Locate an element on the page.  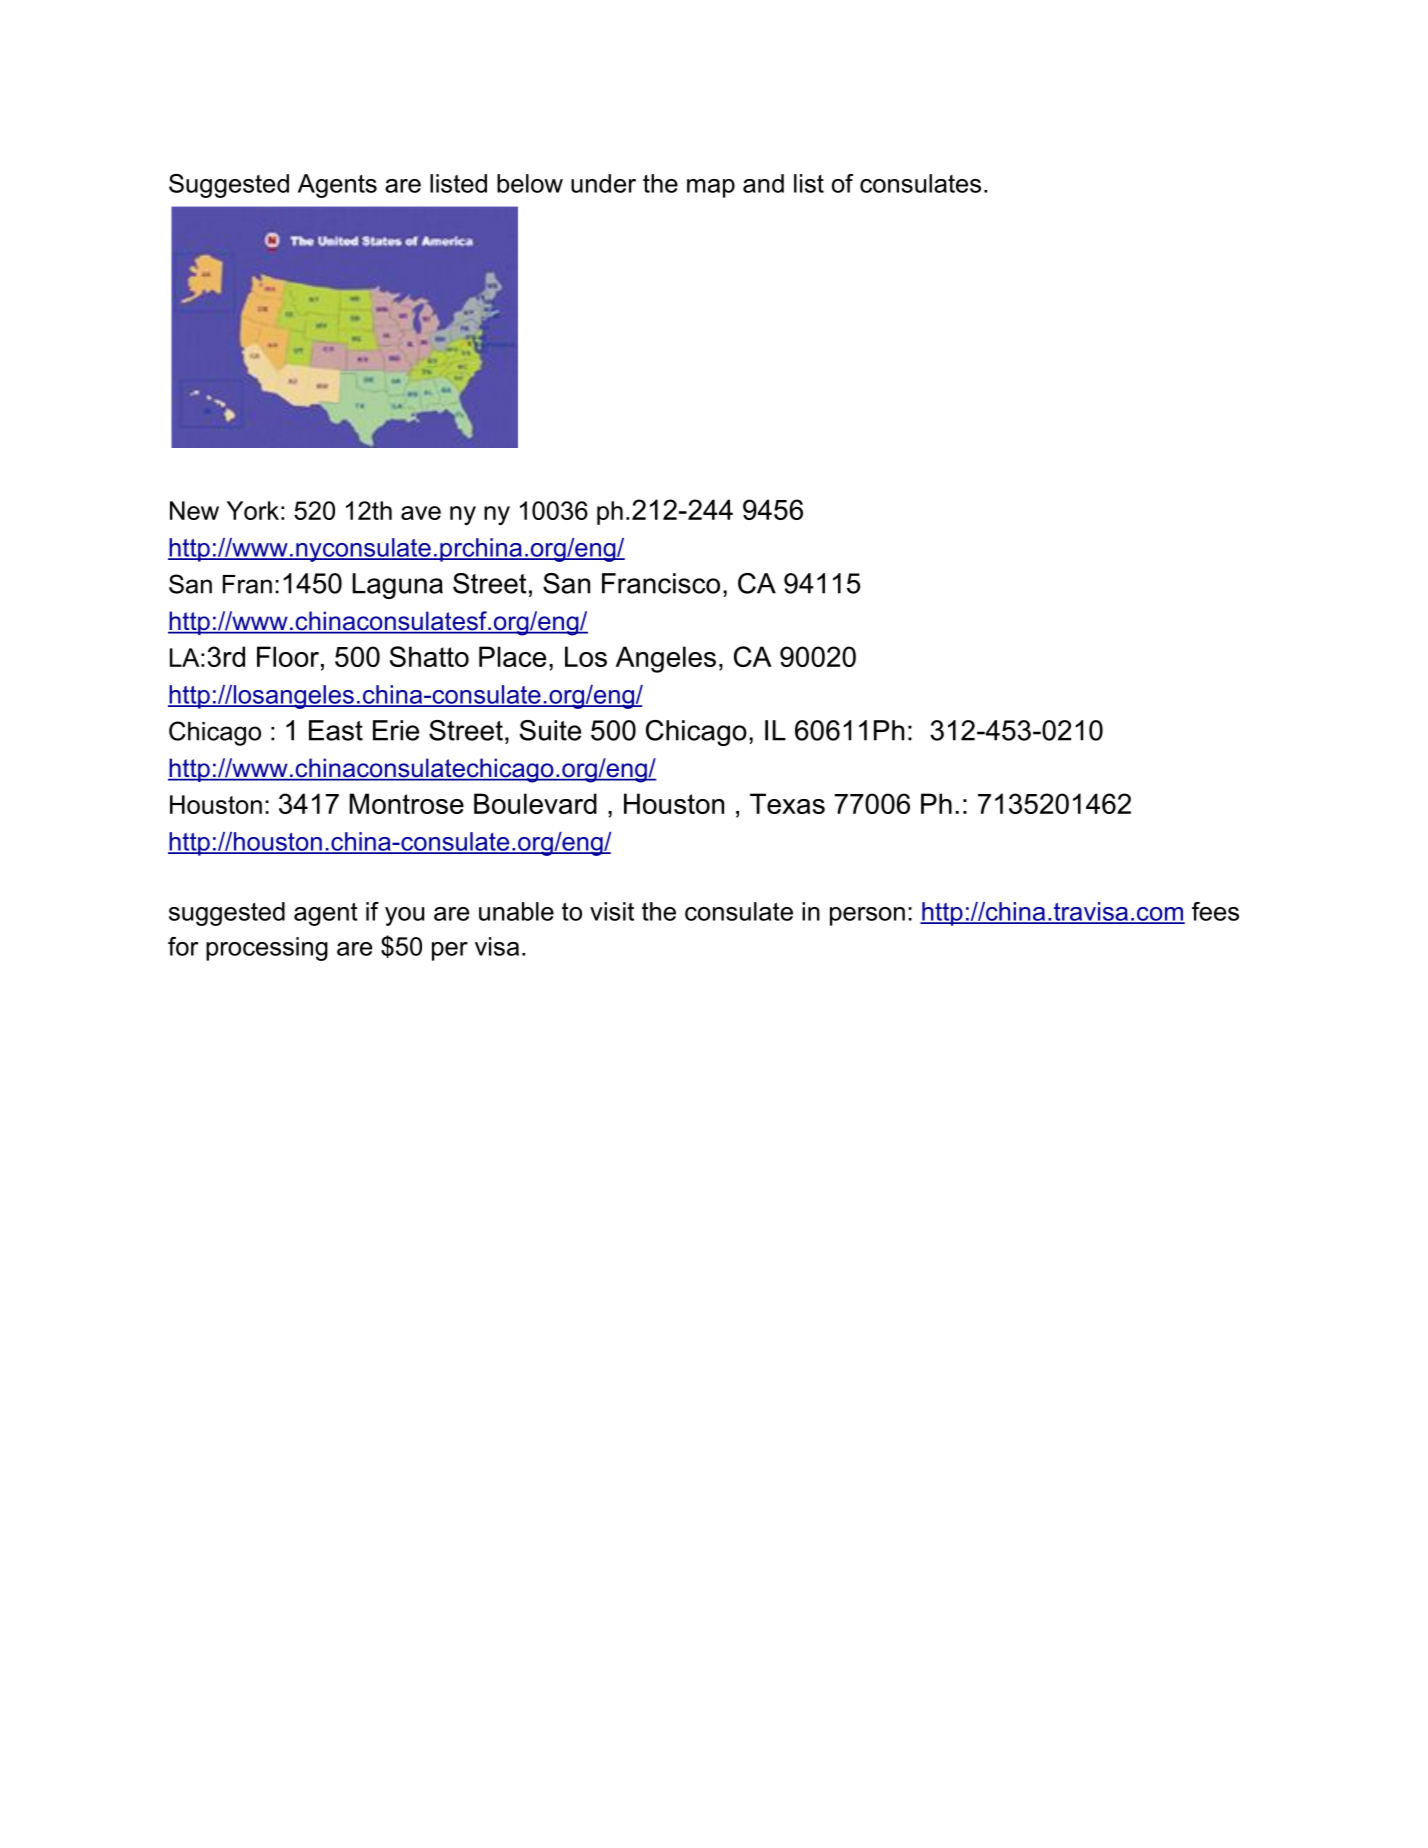
below is located at coordinates (530, 183).
